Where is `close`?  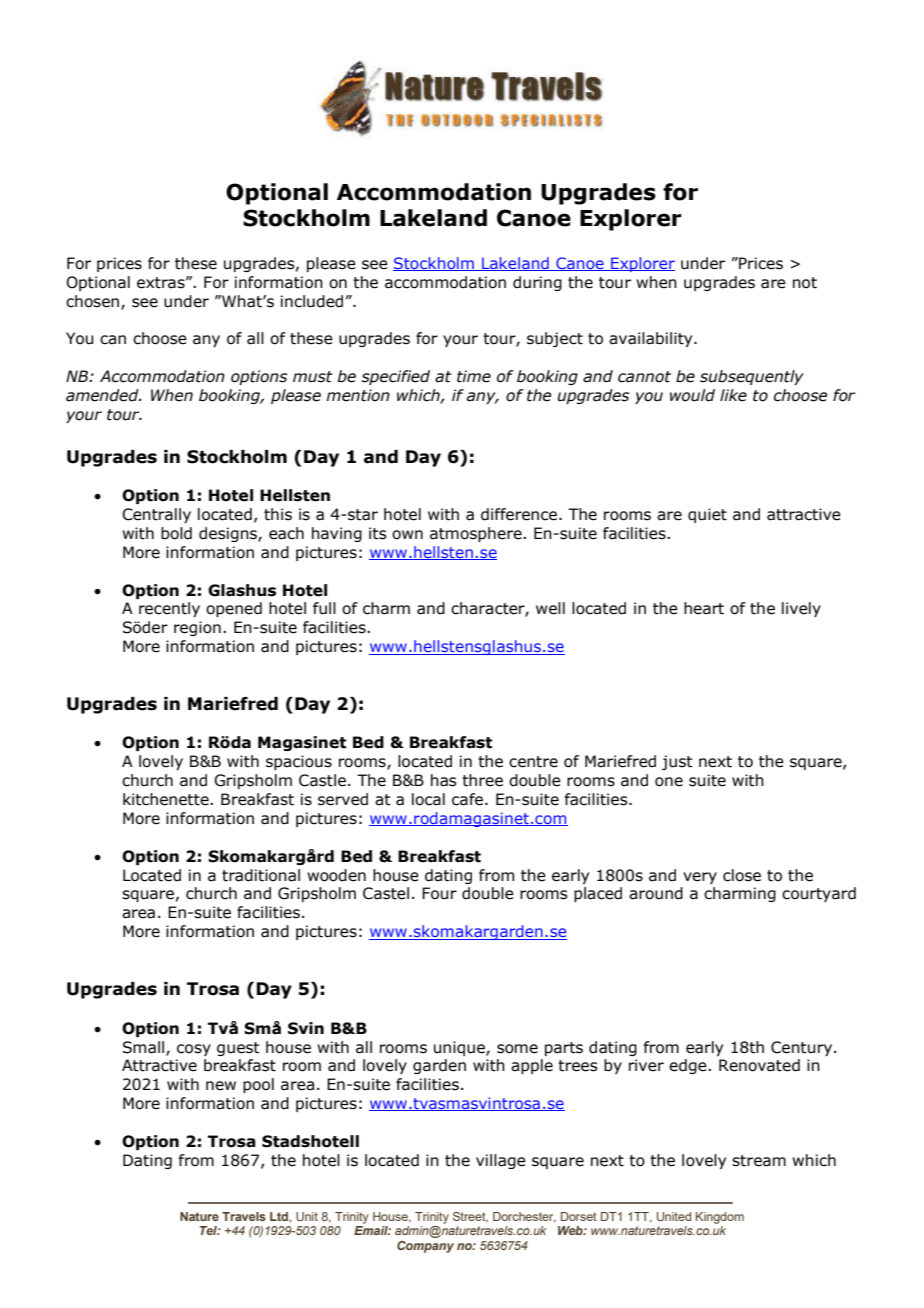 close is located at coordinates (742, 875).
